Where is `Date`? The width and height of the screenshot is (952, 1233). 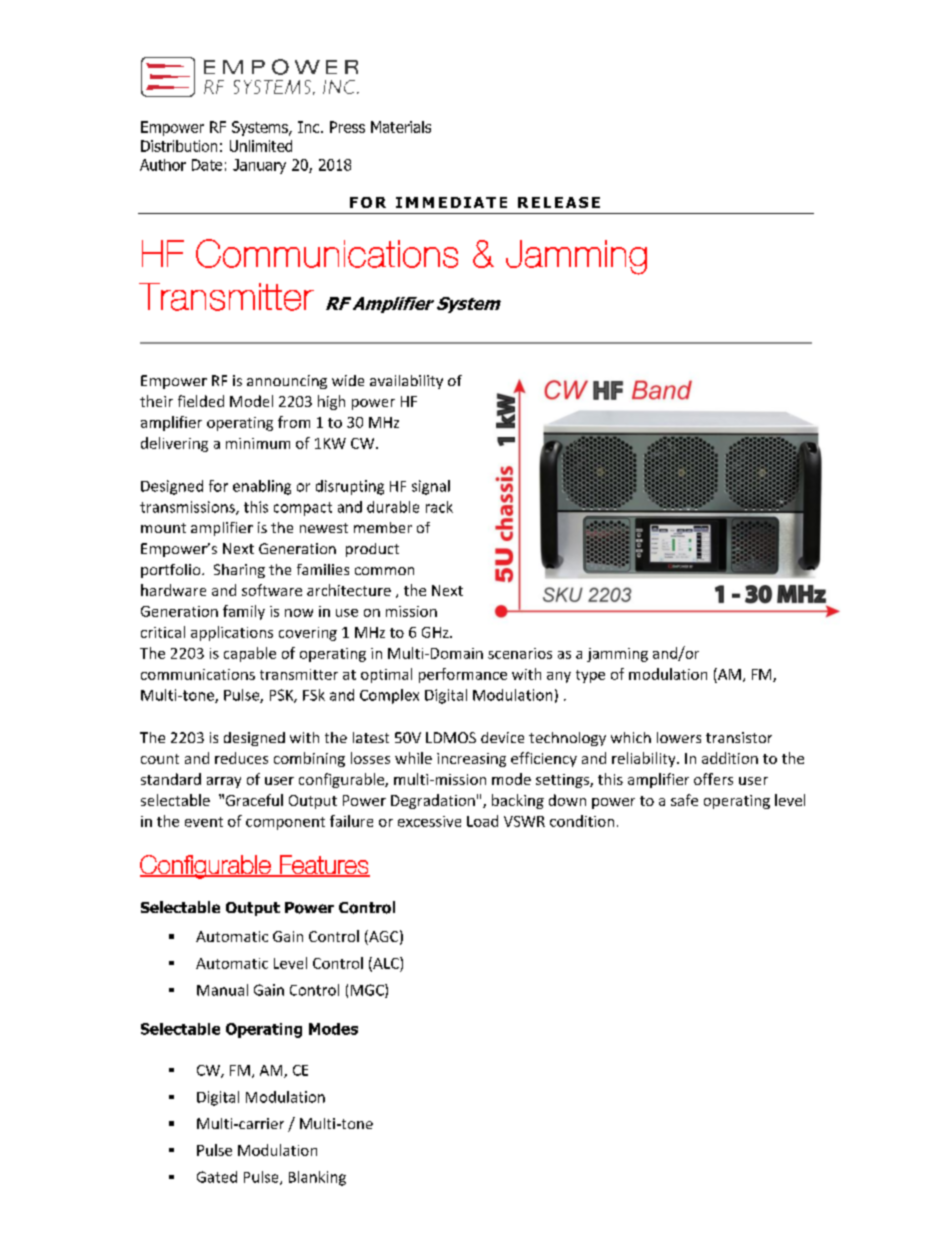 Date is located at coordinates (207, 165).
